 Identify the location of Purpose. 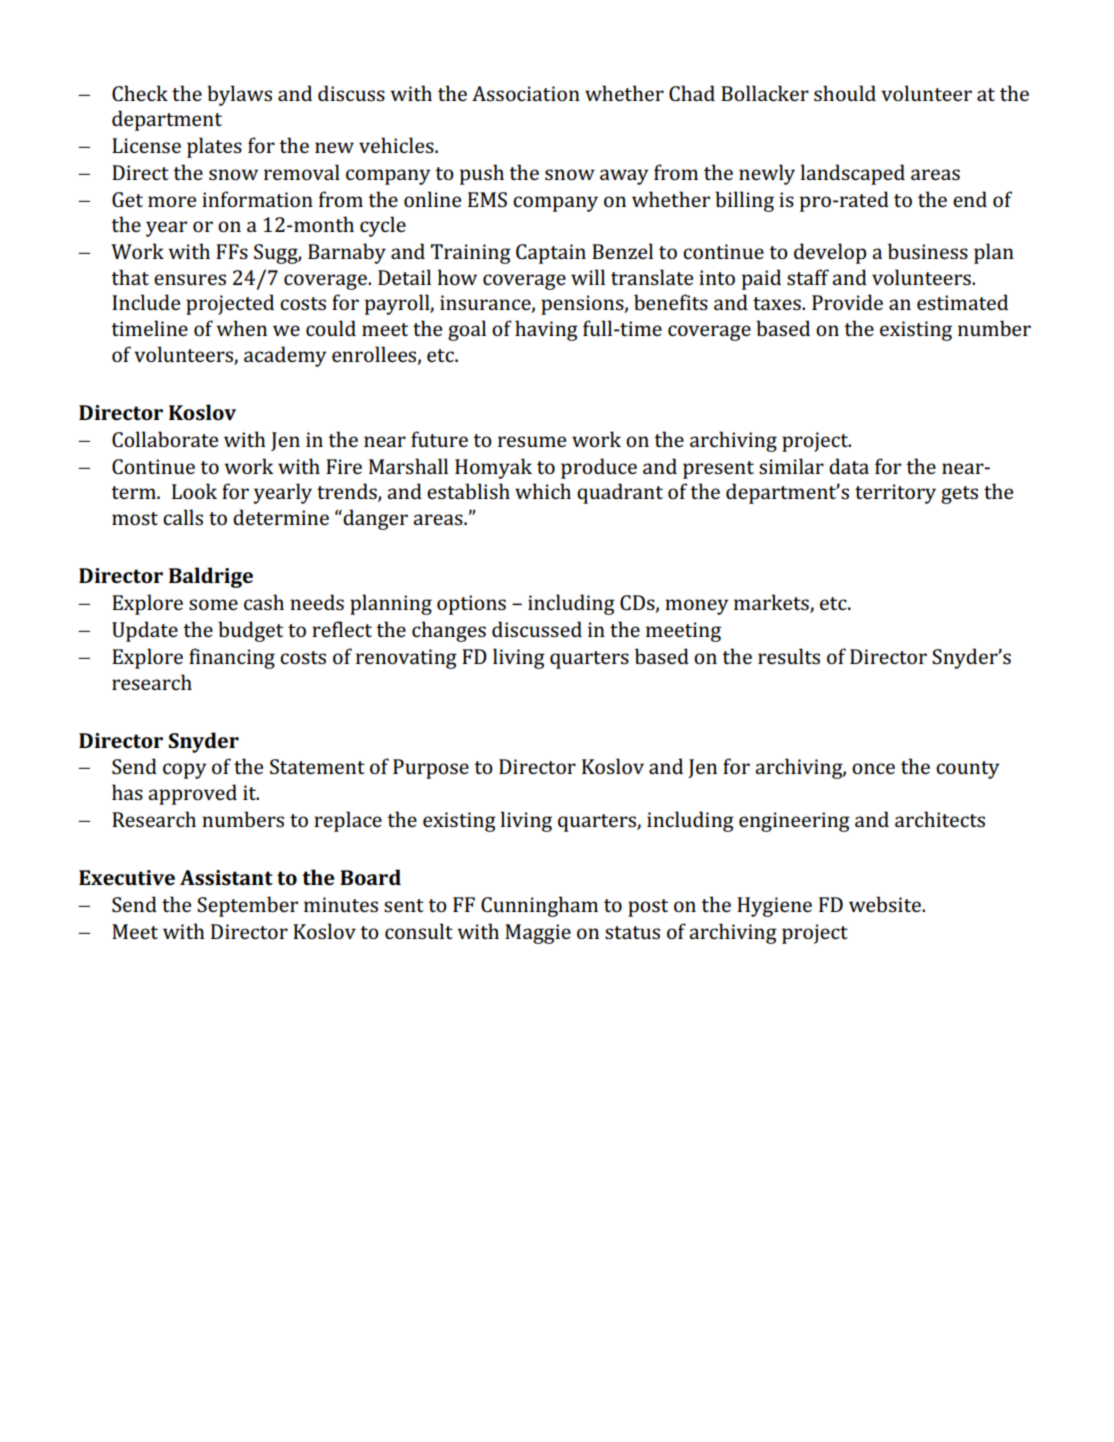
(431, 769).
